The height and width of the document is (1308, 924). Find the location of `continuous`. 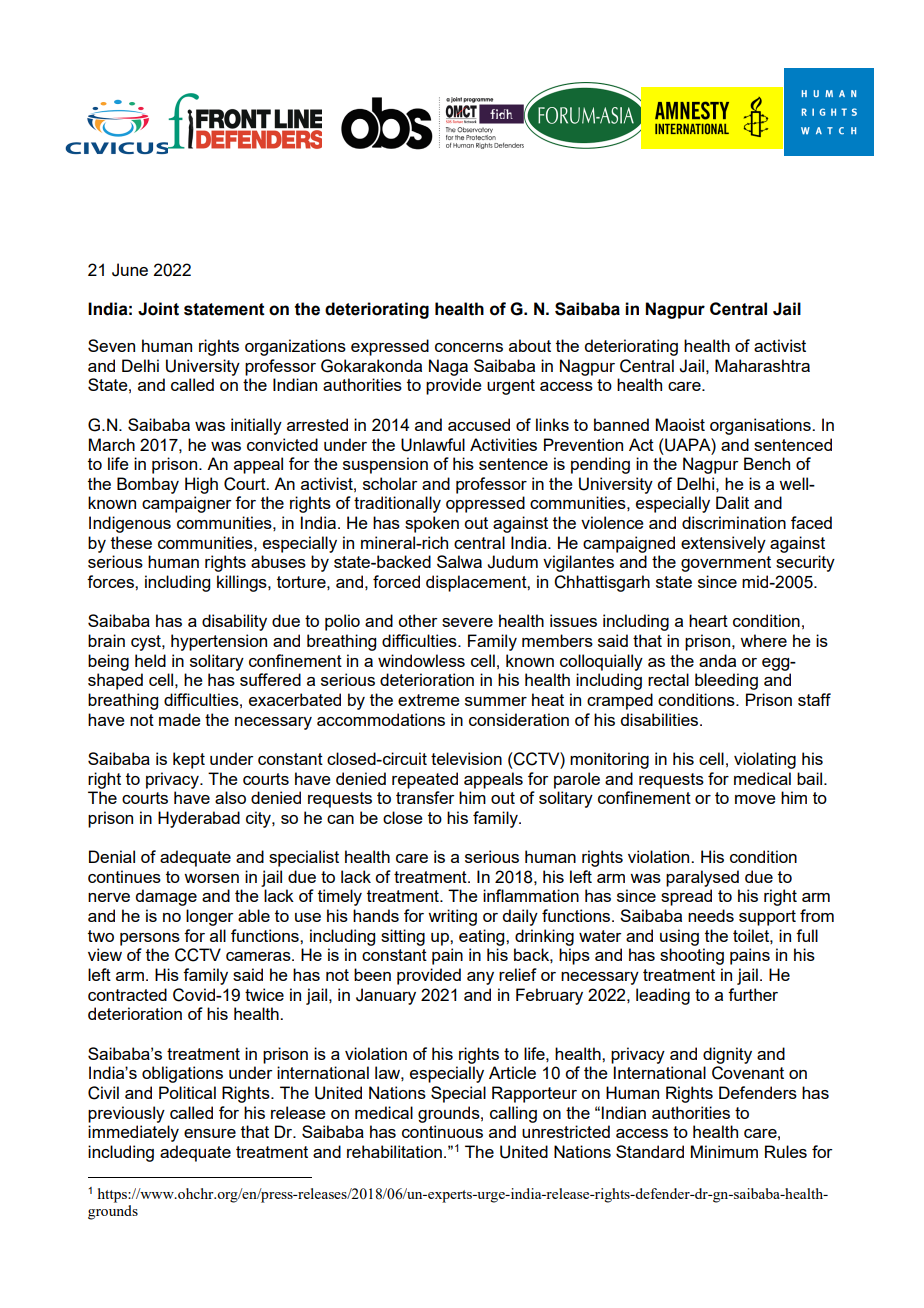

continuous is located at coordinates (442, 1131).
